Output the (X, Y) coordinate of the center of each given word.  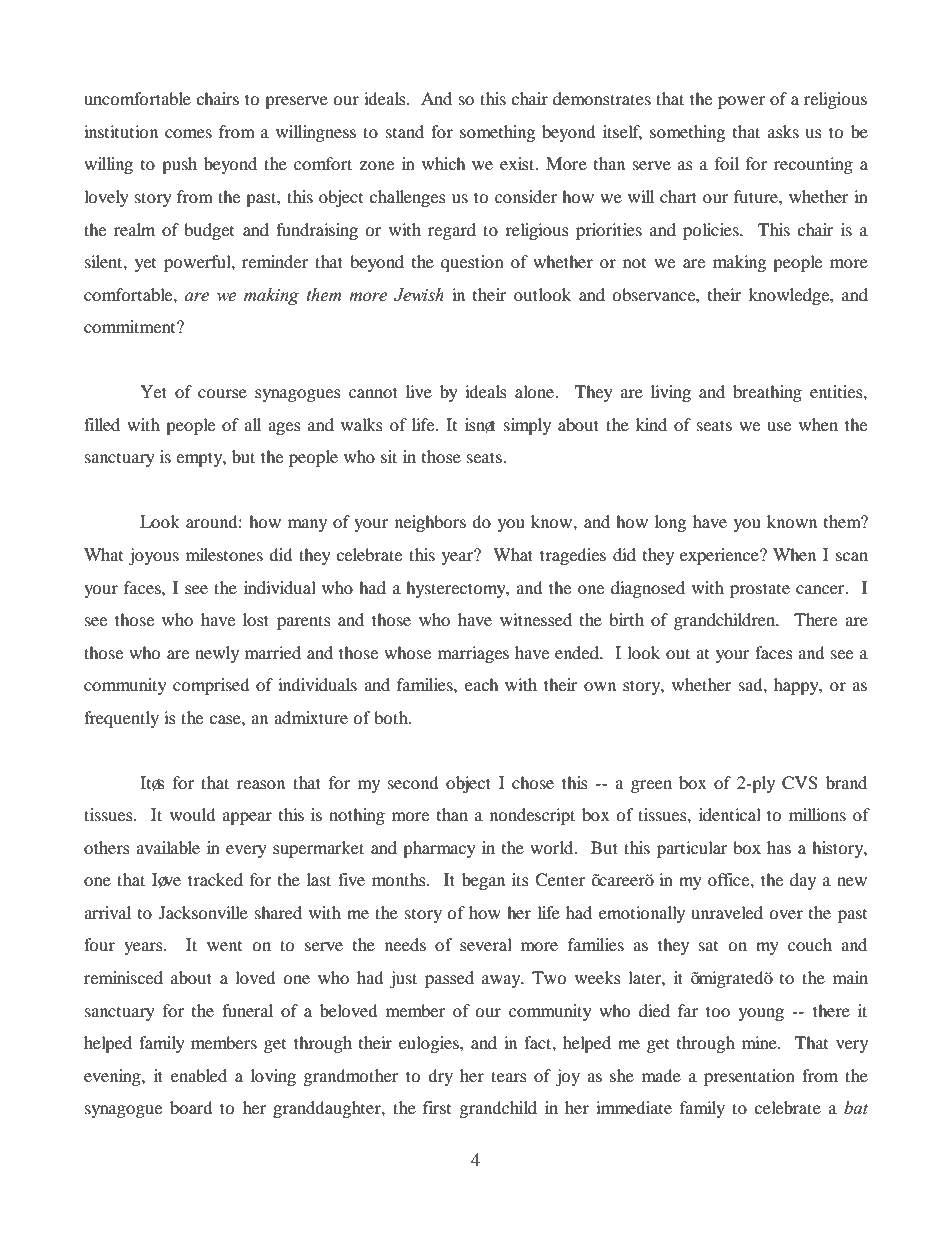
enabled (199, 1075)
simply (527, 426)
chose (533, 782)
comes (188, 133)
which (443, 163)
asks (783, 131)
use (779, 426)
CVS (800, 783)
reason (261, 784)
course (222, 393)
